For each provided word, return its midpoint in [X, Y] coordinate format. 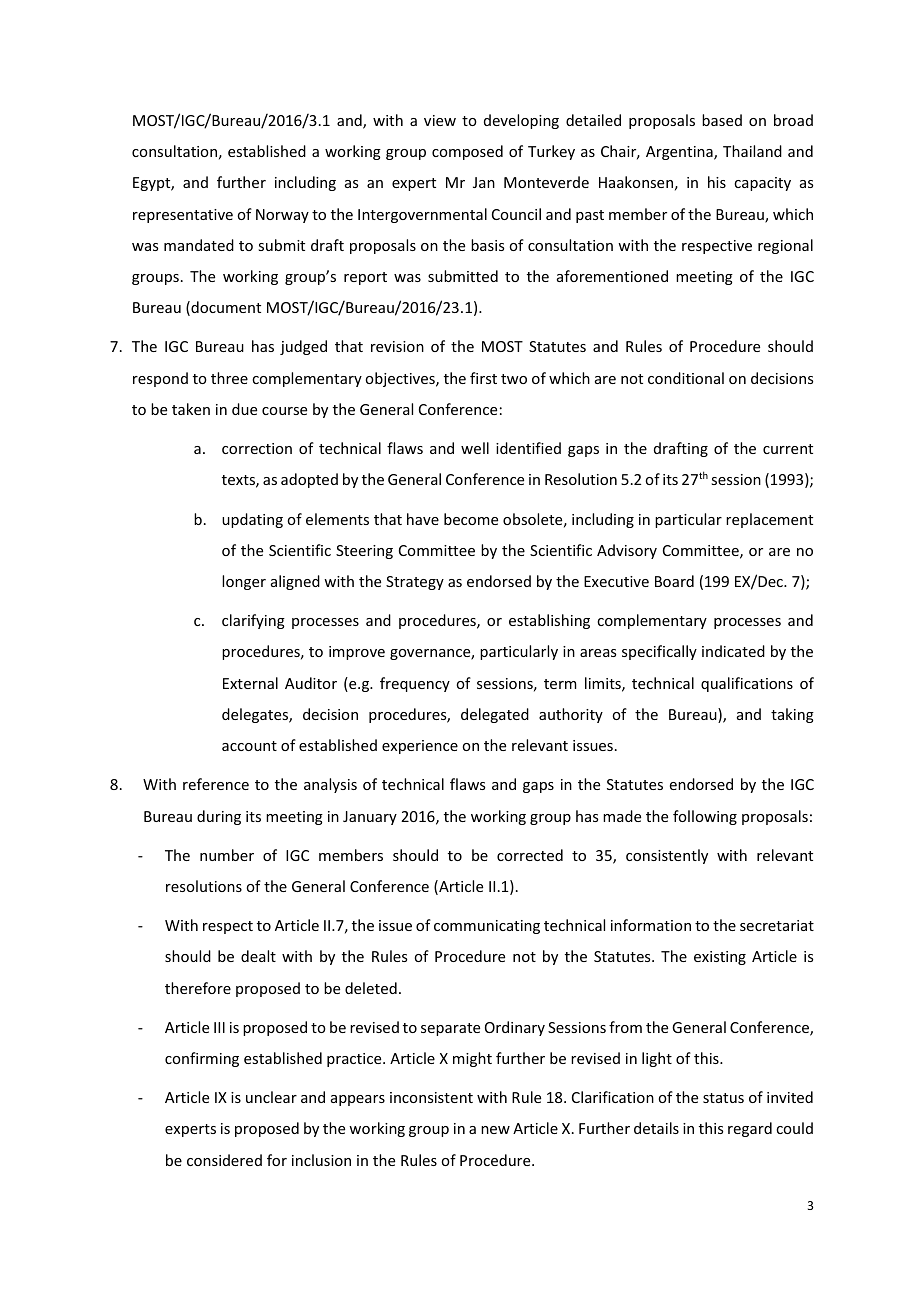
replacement [769, 520]
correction [257, 448]
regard [750, 1129]
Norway [282, 216]
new [495, 1130]
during [219, 817]
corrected [530, 855]
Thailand [752, 151]
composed [467, 152]
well [475, 448]
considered [224, 1160]
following [705, 817]
